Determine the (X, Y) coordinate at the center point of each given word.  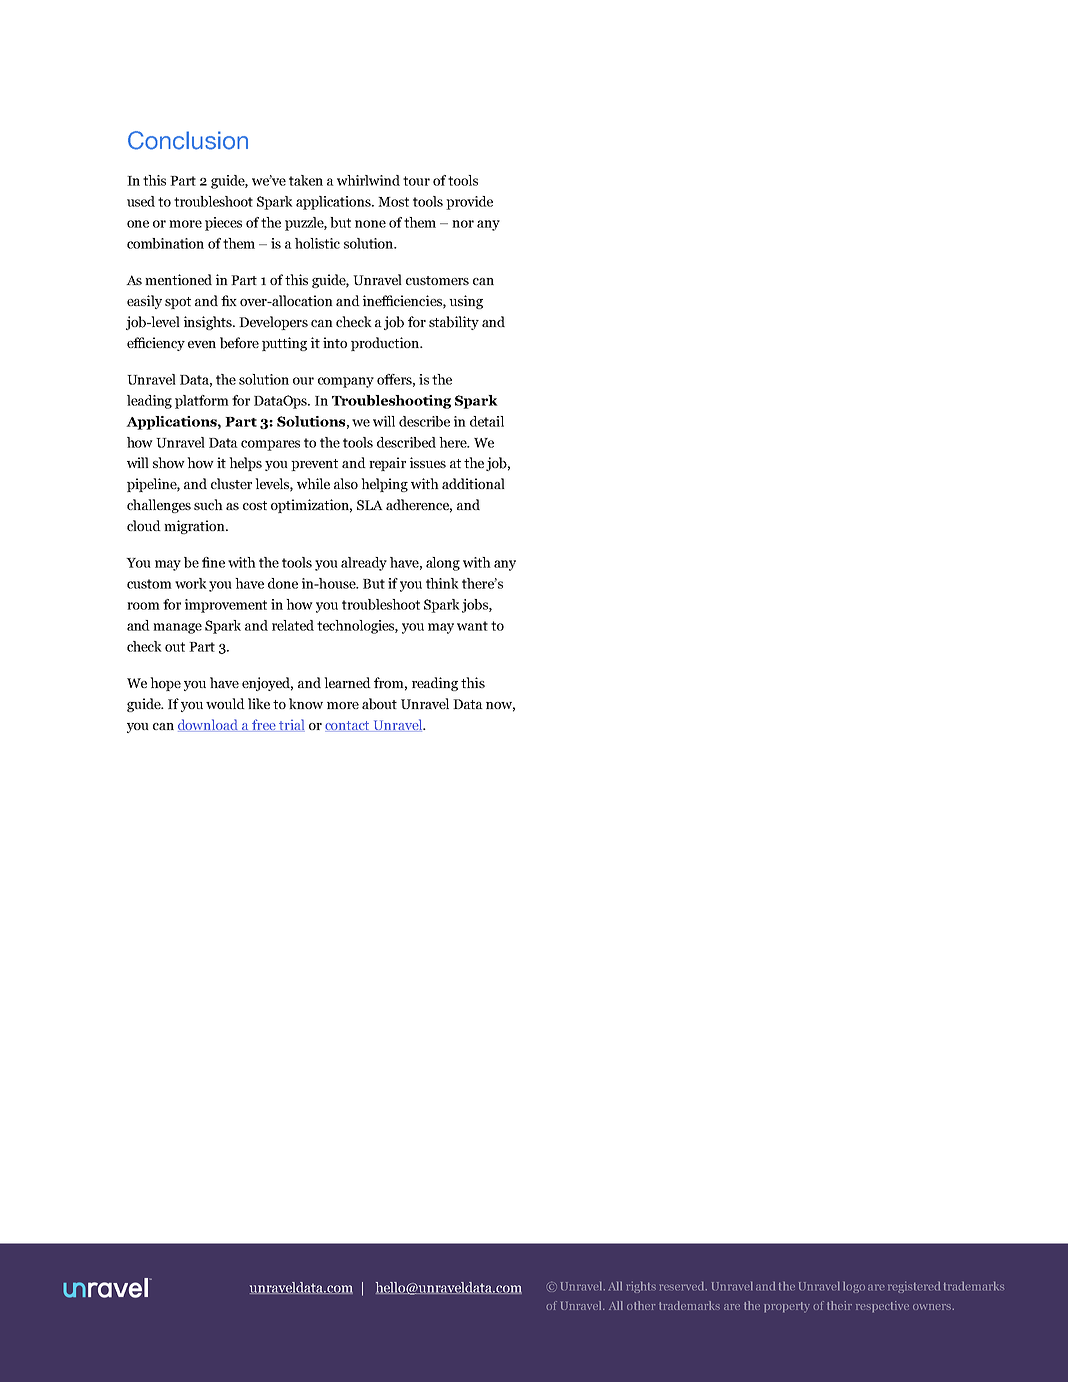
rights (641, 1287)
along (443, 564)
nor (463, 224)
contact (348, 726)
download (209, 725)
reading (435, 684)
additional (473, 483)
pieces (223, 224)
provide (469, 203)
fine (213, 562)
